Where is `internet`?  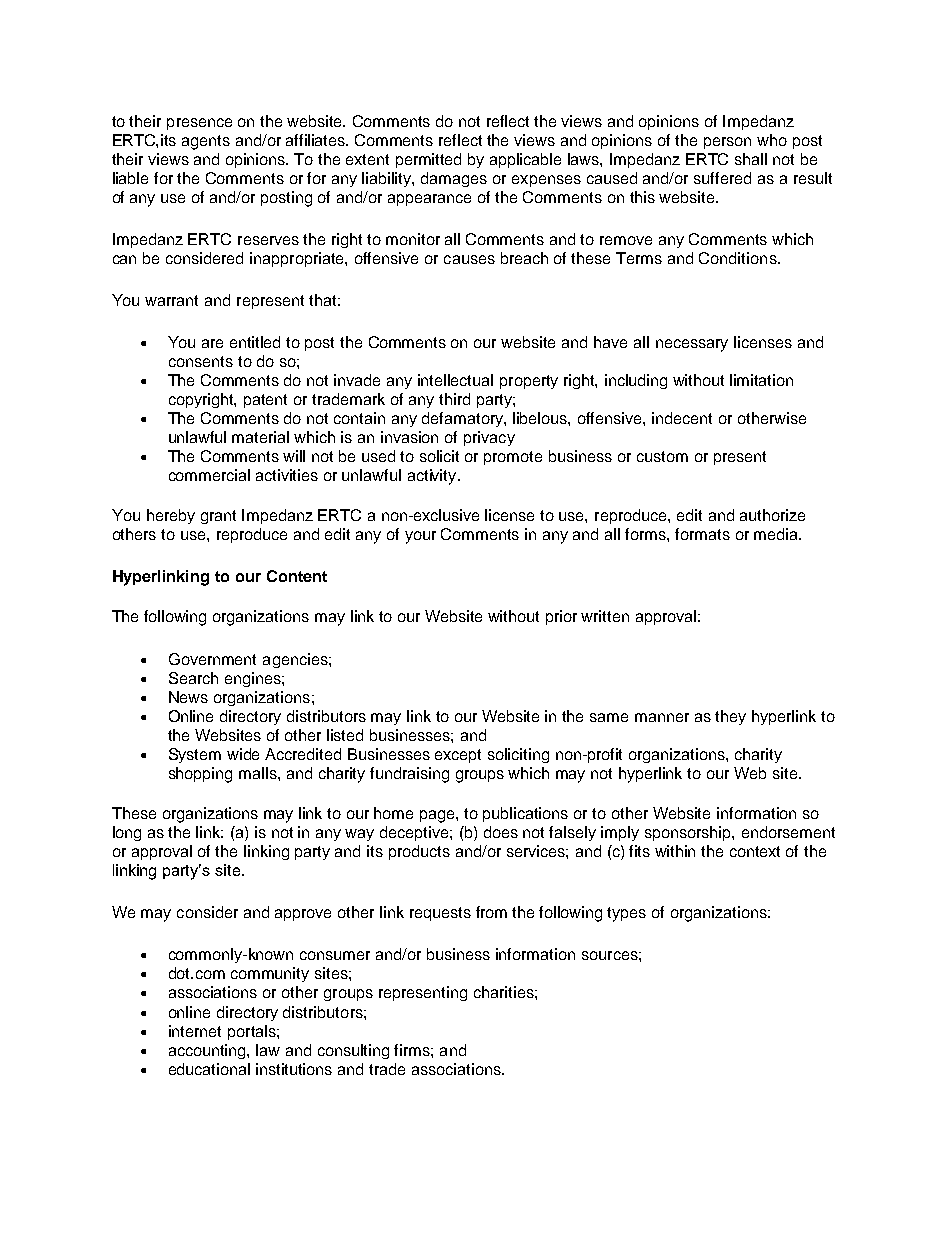 internet is located at coordinates (195, 1031).
